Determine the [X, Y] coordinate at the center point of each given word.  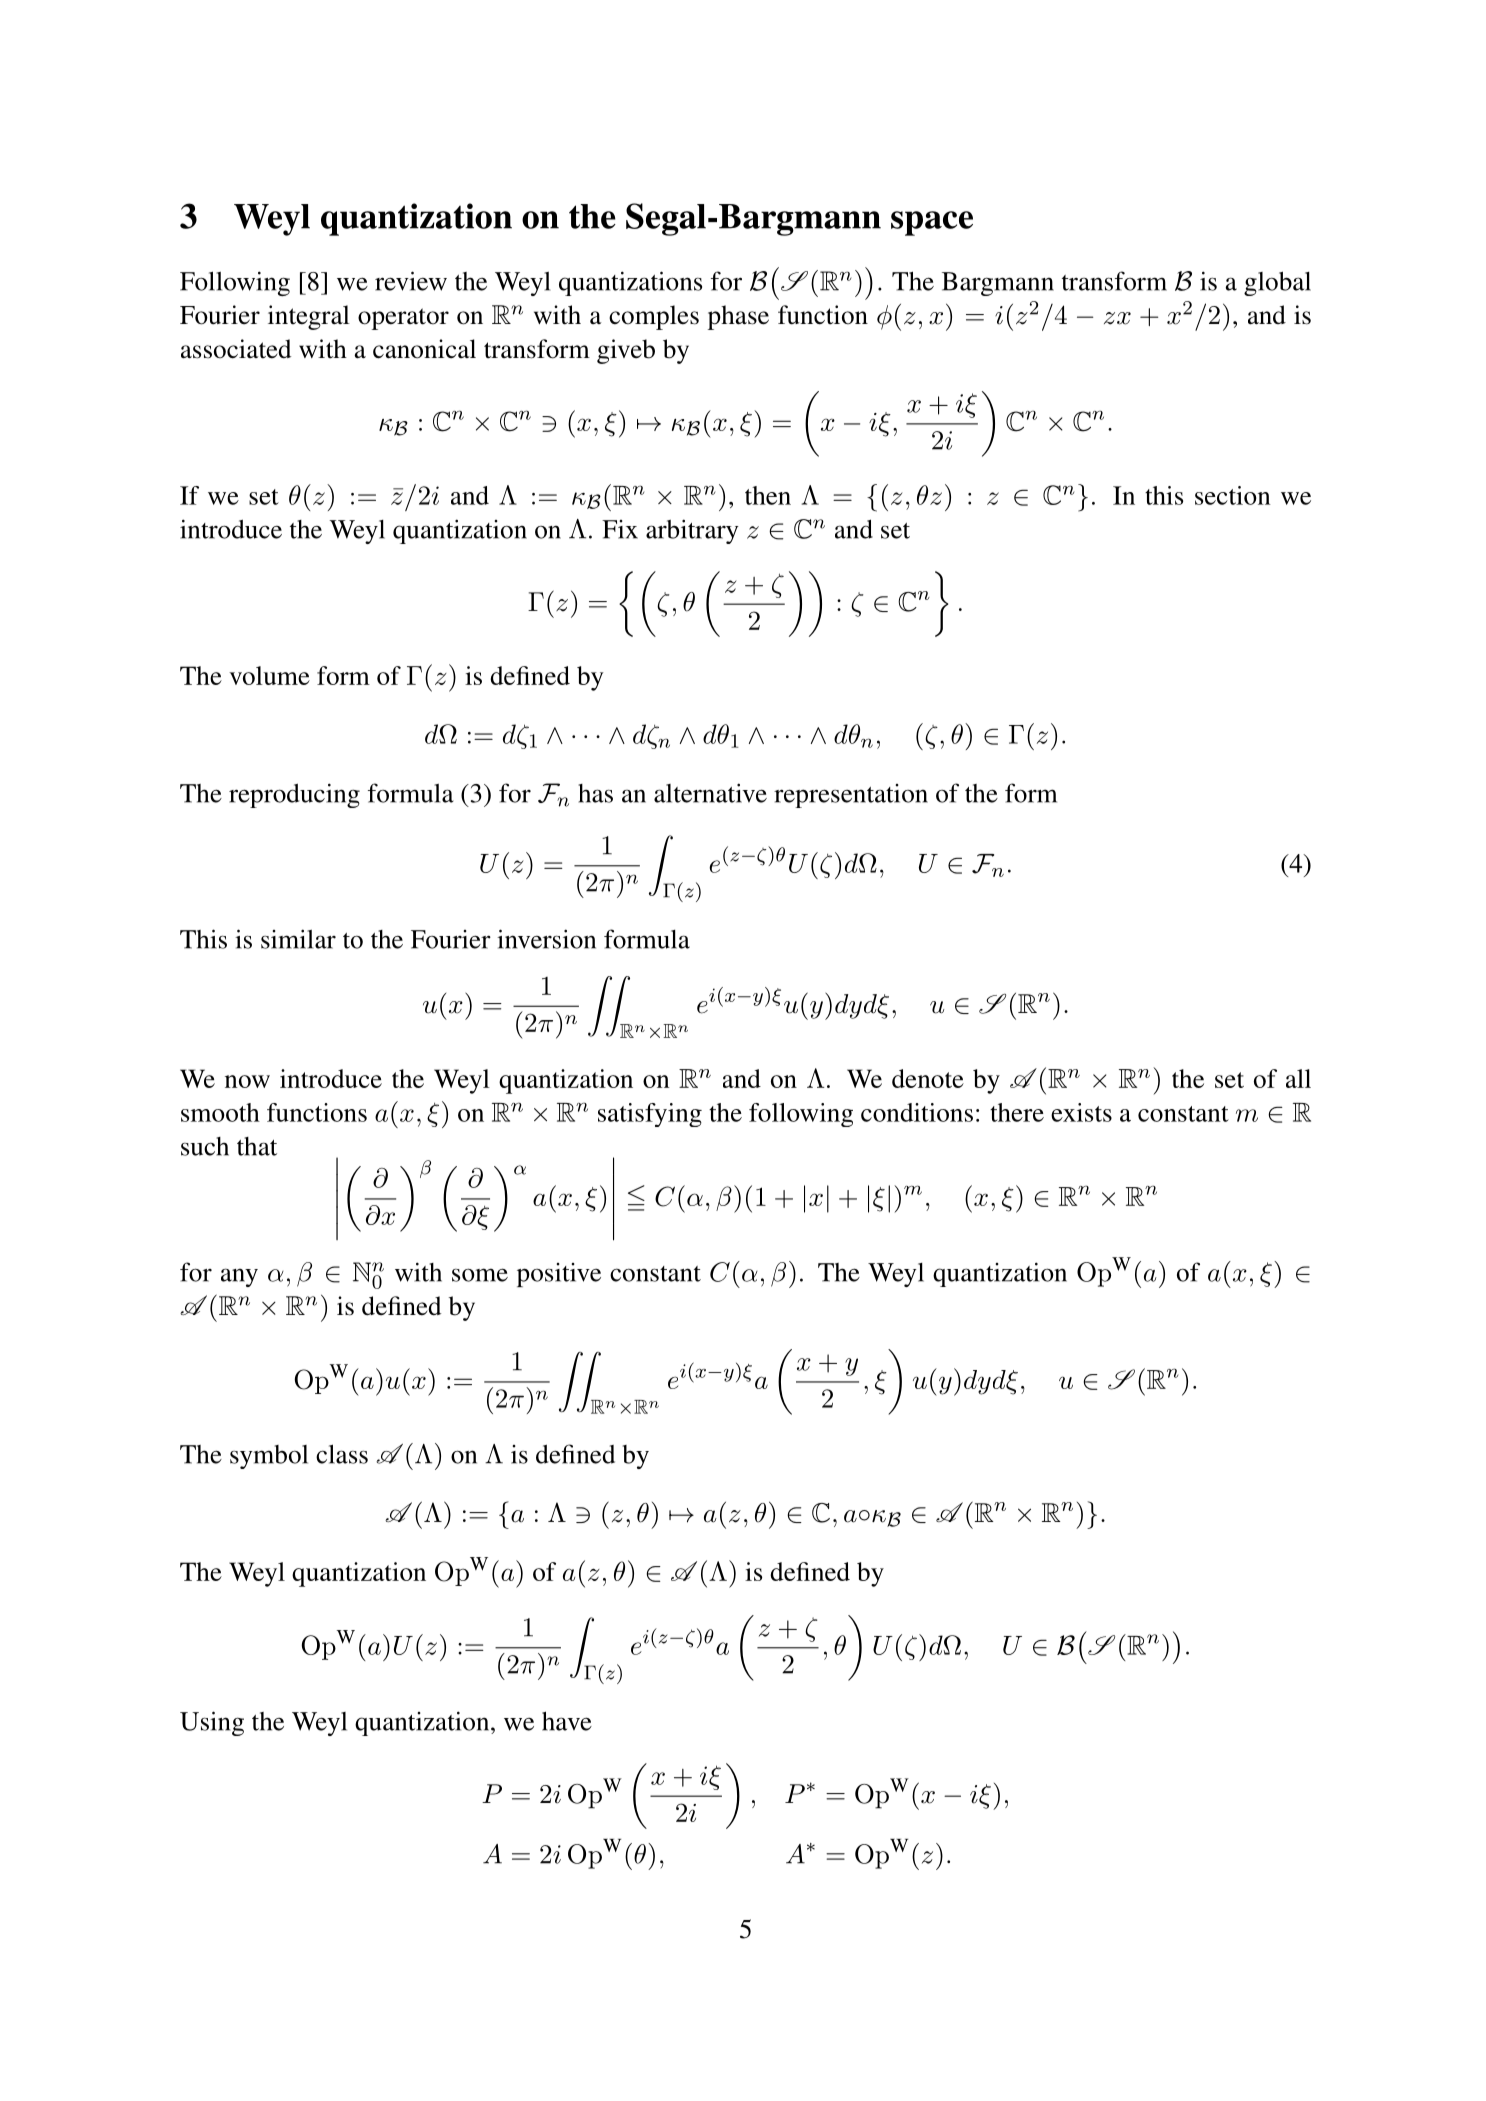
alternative [710, 793]
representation [851, 796]
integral [309, 317]
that [257, 1146]
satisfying [650, 1115]
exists [1081, 1112]
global [1277, 283]
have [567, 1721]
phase [738, 317]
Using [212, 1723]
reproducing [294, 795]
